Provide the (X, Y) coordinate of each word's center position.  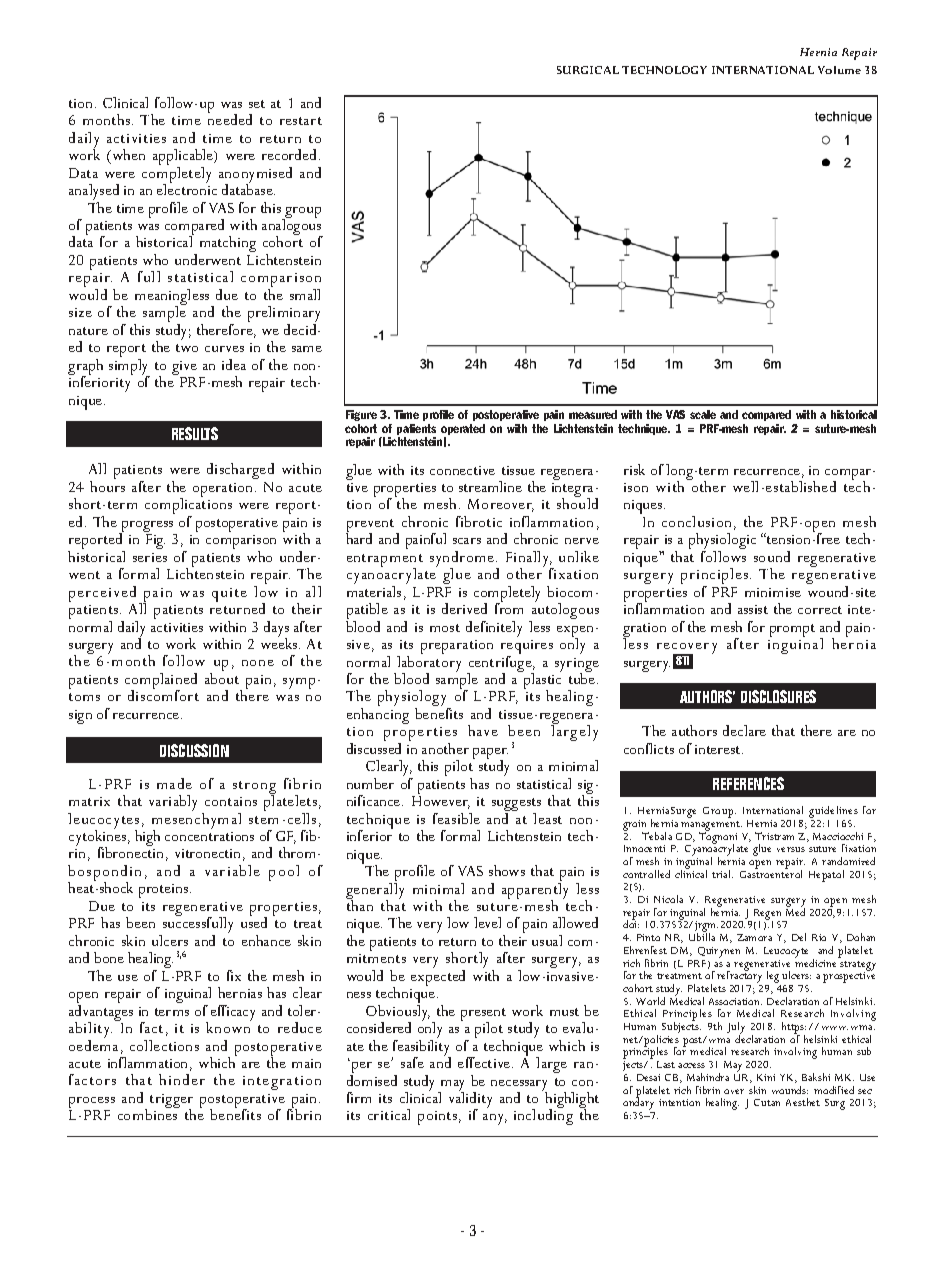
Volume (839, 70)
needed (230, 118)
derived (464, 608)
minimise (773, 592)
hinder (182, 1079)
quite (229, 595)
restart (301, 121)
